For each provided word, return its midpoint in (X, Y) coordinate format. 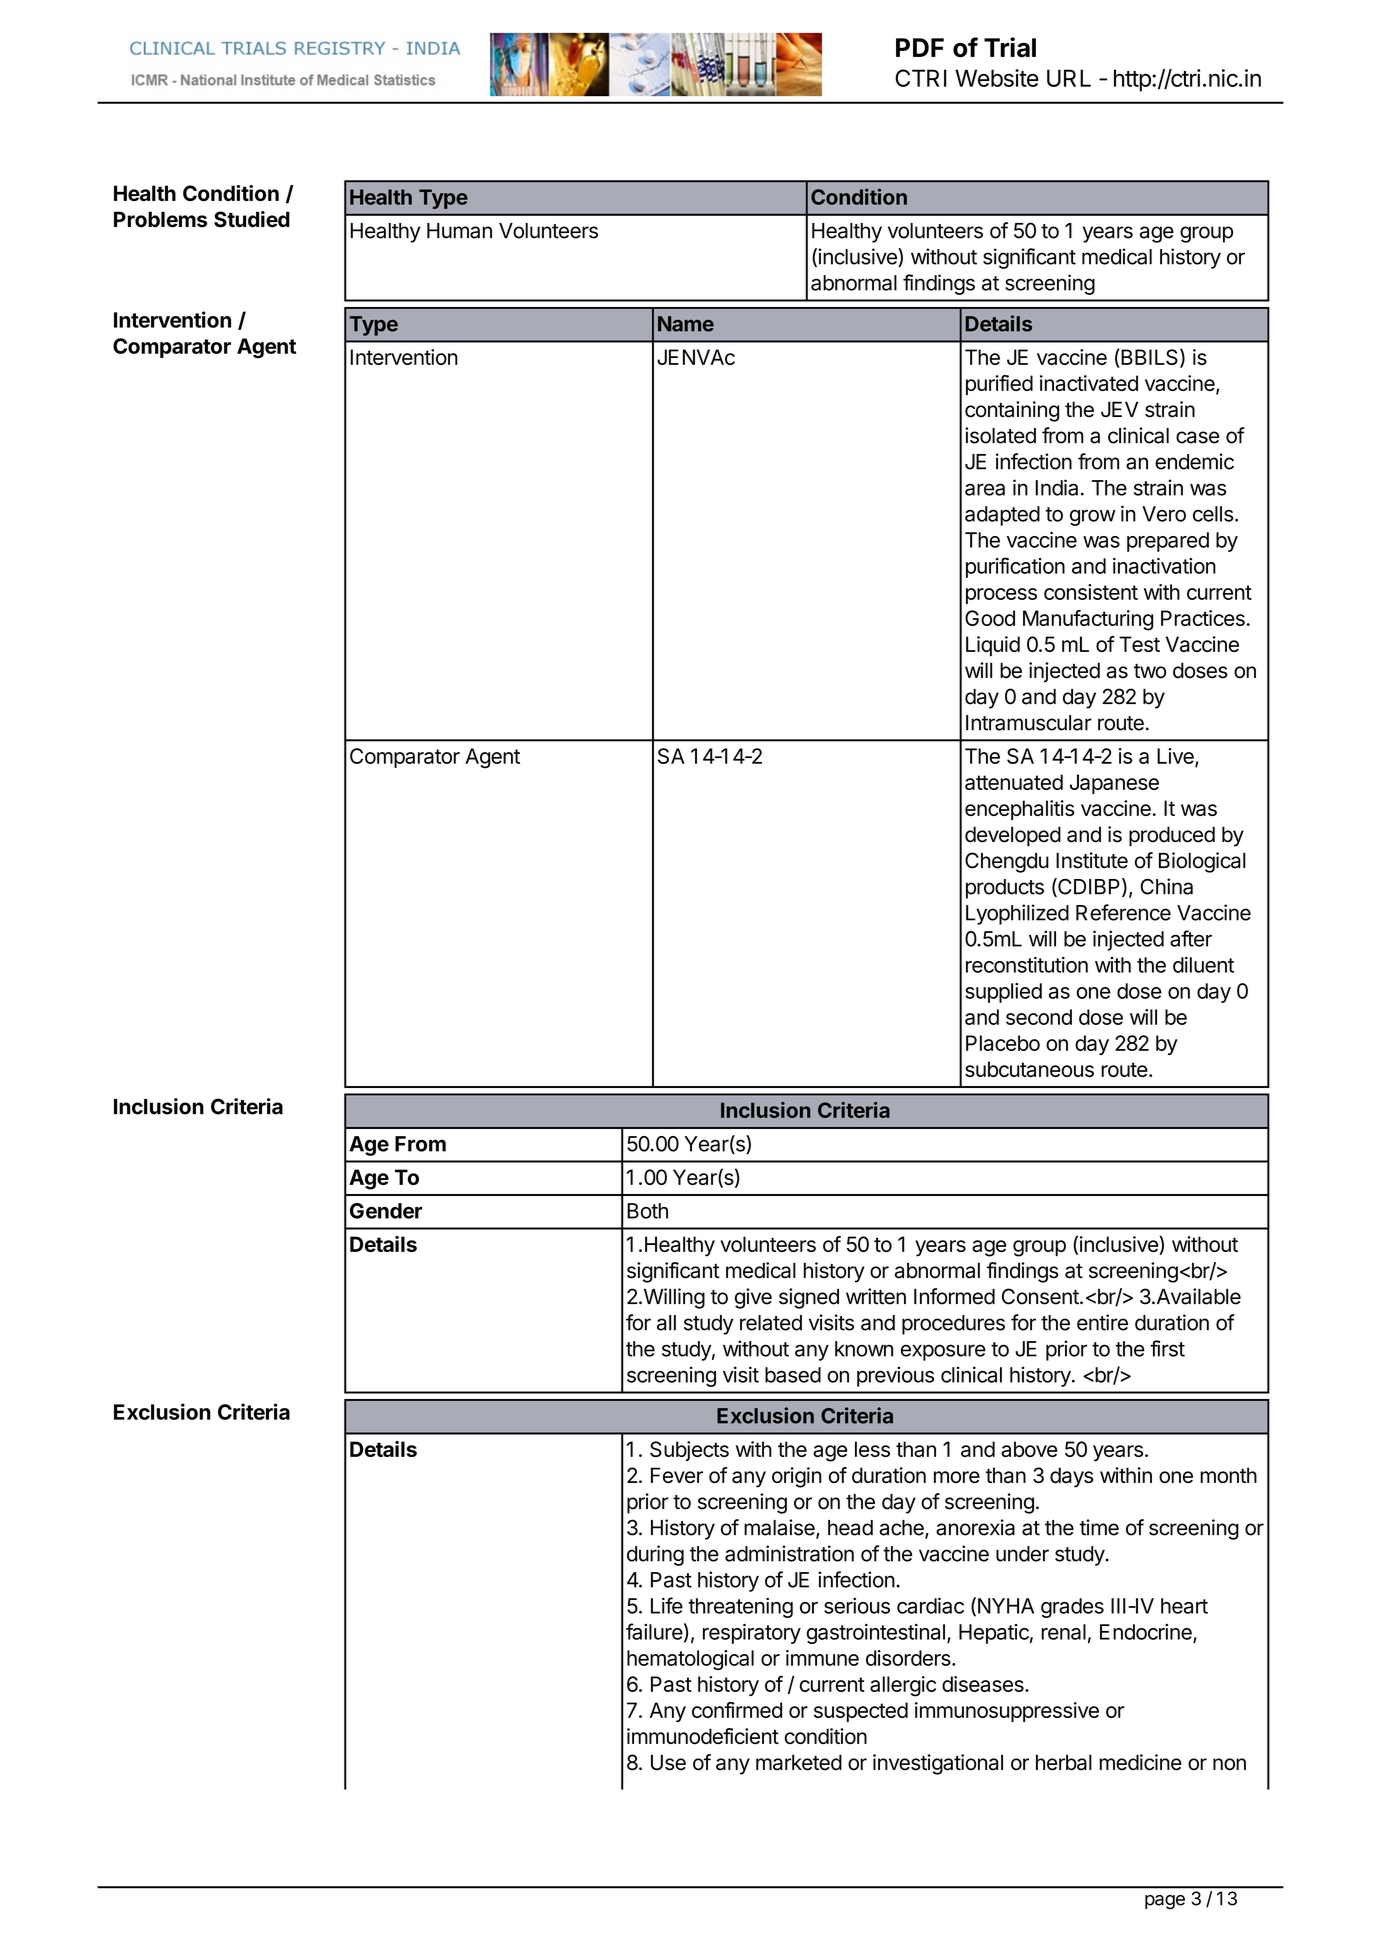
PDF (920, 47)
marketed (799, 1762)
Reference (1123, 912)
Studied (252, 219)
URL (1069, 78)
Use (668, 1762)
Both (647, 1211)
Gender (386, 1211)
